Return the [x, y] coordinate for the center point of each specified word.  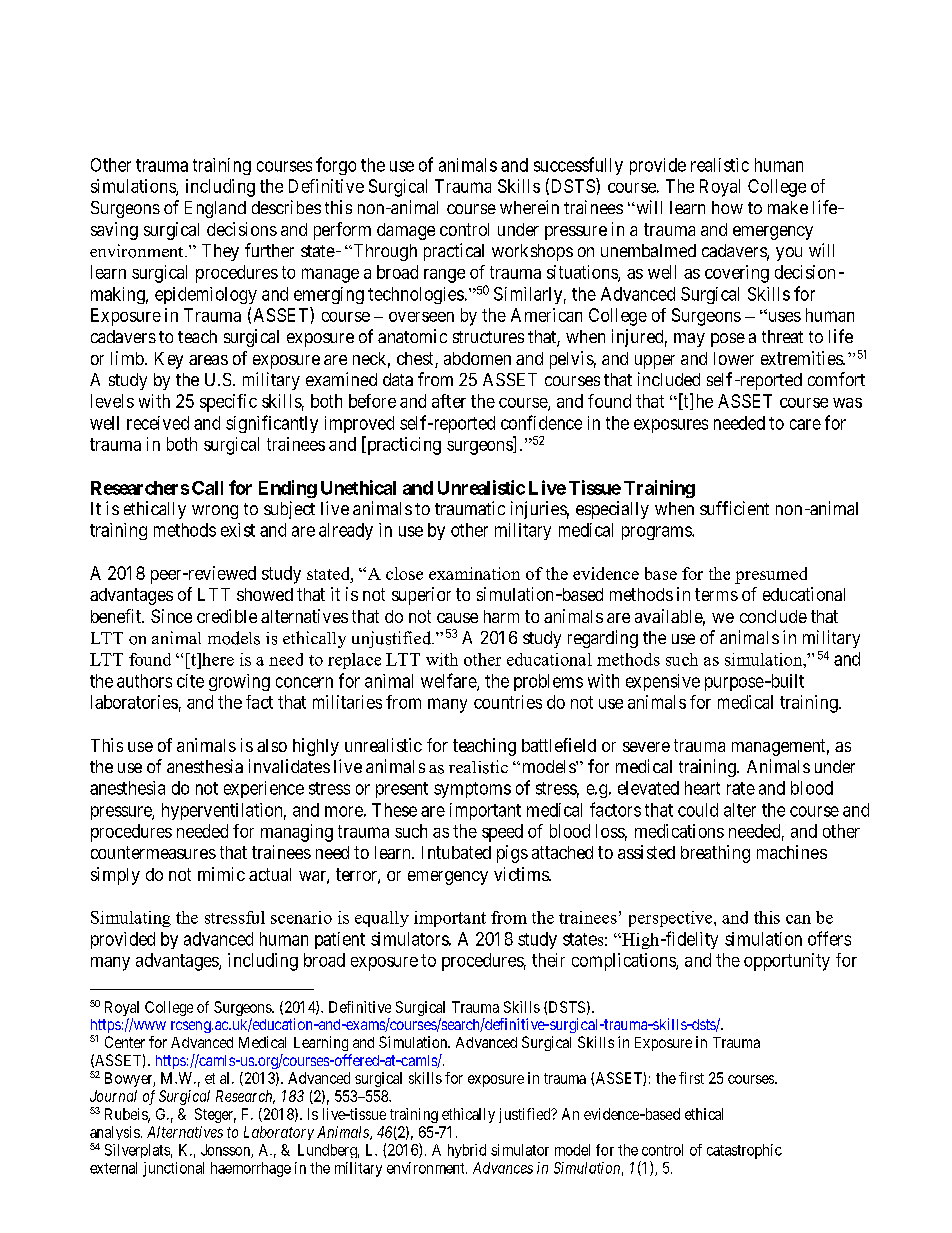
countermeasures [153, 852]
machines [792, 852]
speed [502, 833]
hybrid [467, 1151]
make [788, 207]
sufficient [734, 508]
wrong [215, 512]
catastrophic [744, 1151]
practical [454, 252]
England [215, 209]
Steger [215, 1115]
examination [474, 573]
